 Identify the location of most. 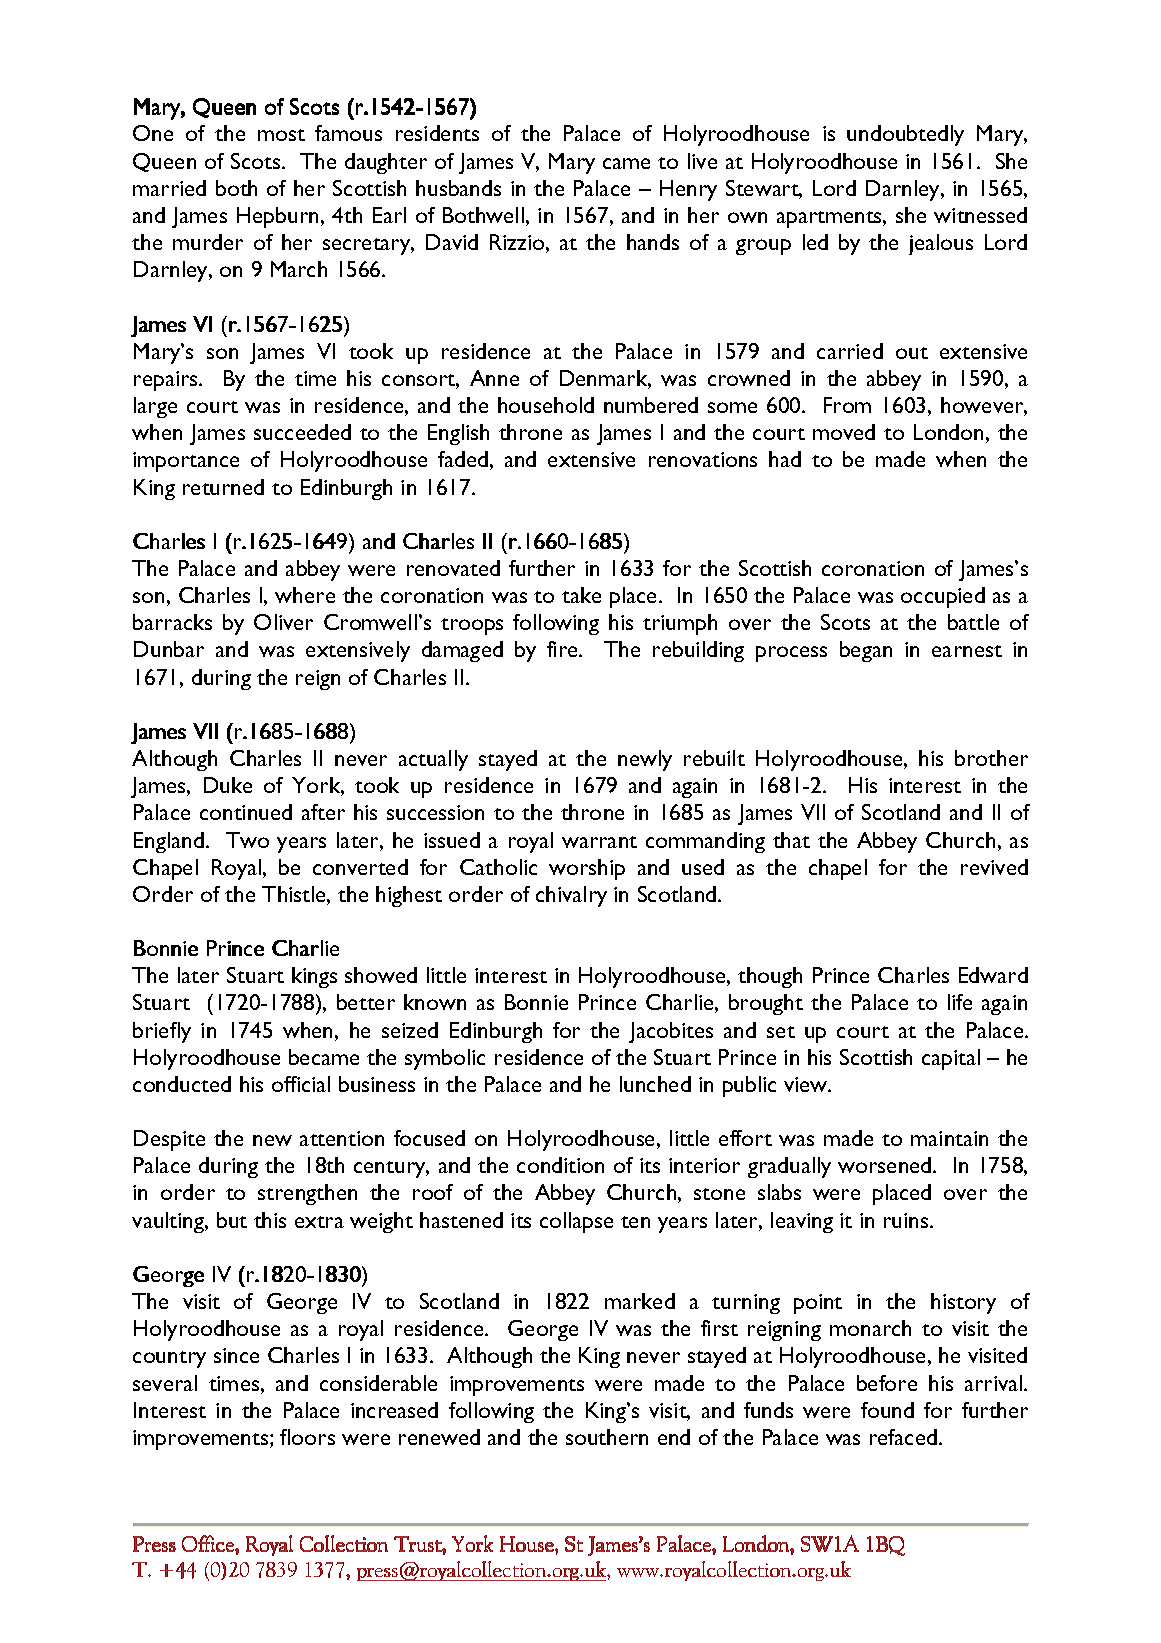
(281, 135).
